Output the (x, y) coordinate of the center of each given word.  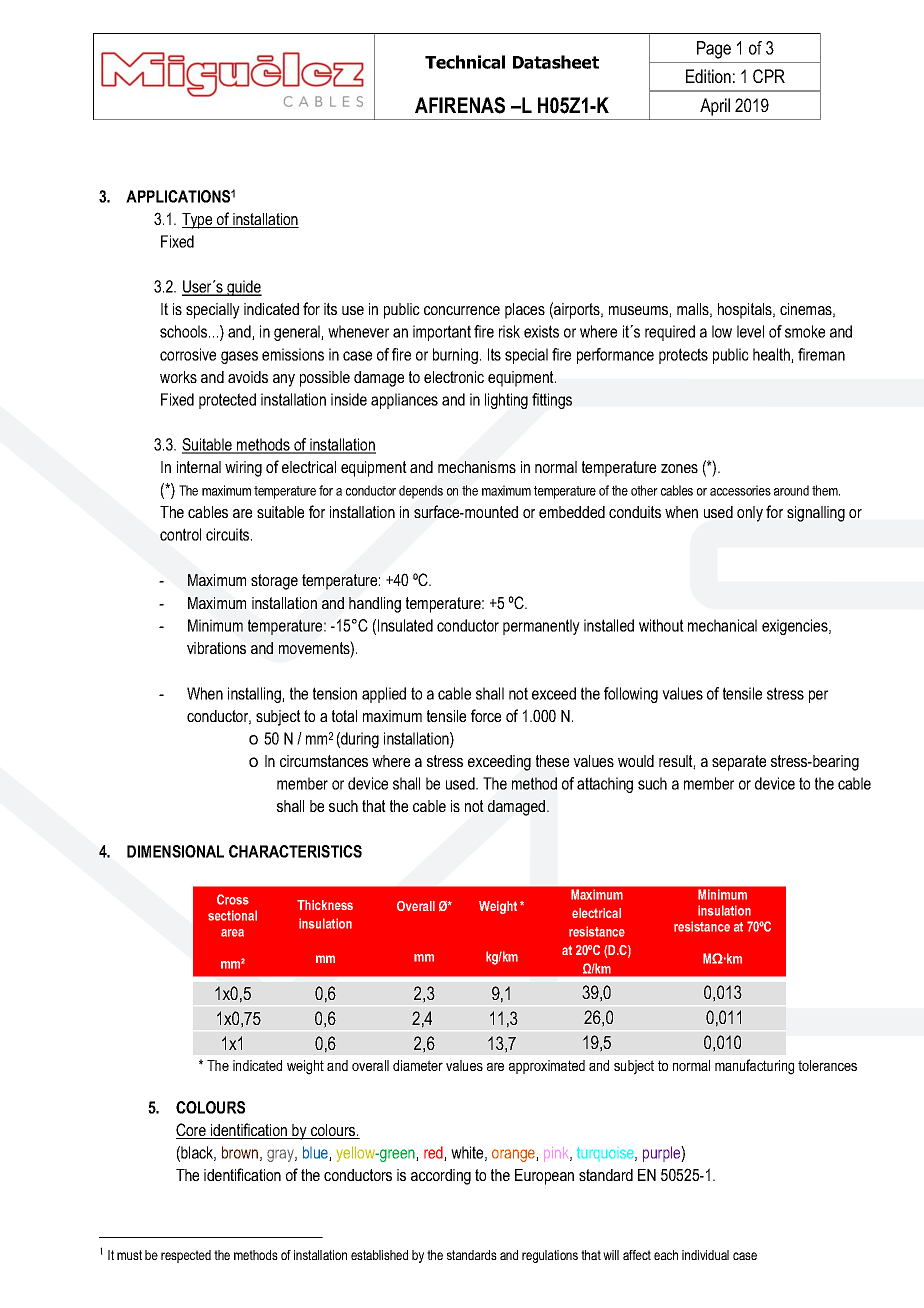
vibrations (216, 648)
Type (198, 221)
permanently (541, 627)
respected (186, 1256)
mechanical (722, 625)
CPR (769, 76)
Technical (465, 62)
